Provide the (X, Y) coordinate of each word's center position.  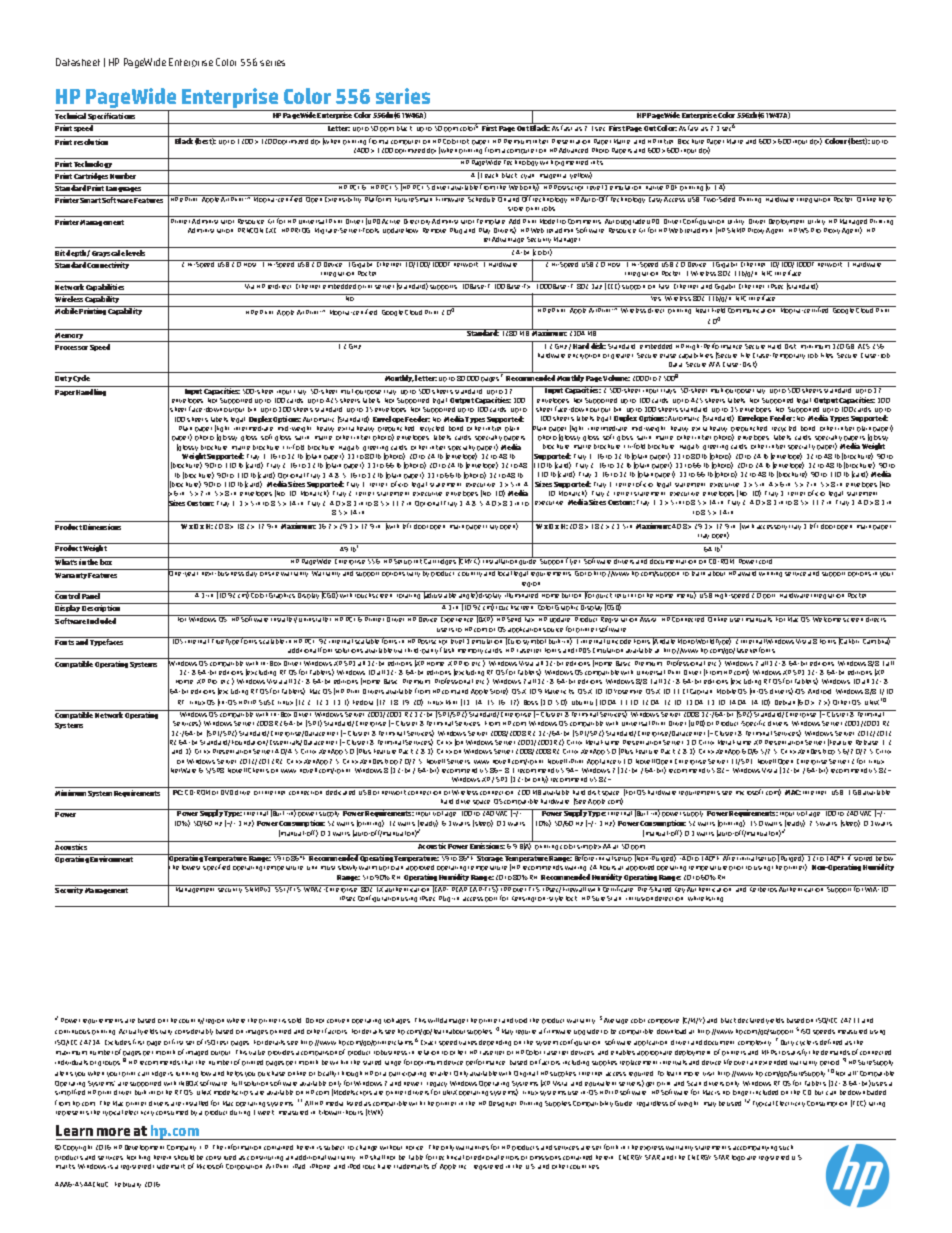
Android (819, 691)
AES (864, 345)
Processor (71, 347)
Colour (836, 140)
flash (447, 650)
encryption (584, 356)
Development (144, 1148)
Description (102, 610)
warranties (472, 1148)
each (492, 174)
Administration (210, 230)
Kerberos (763, 888)
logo (738, 1158)
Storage (490, 858)
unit (312, 868)
